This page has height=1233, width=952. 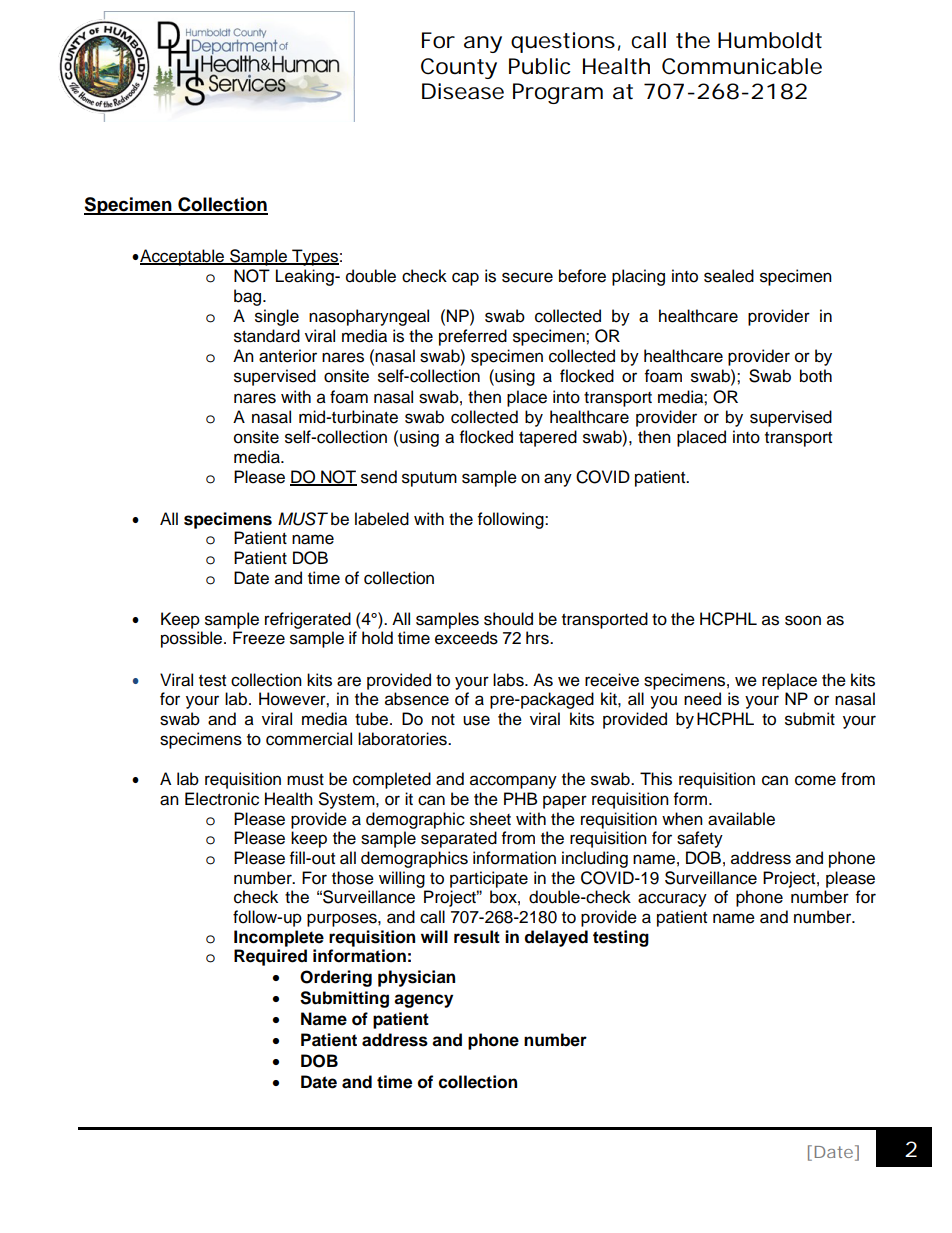 I want to click on Required, so click(x=270, y=957).
